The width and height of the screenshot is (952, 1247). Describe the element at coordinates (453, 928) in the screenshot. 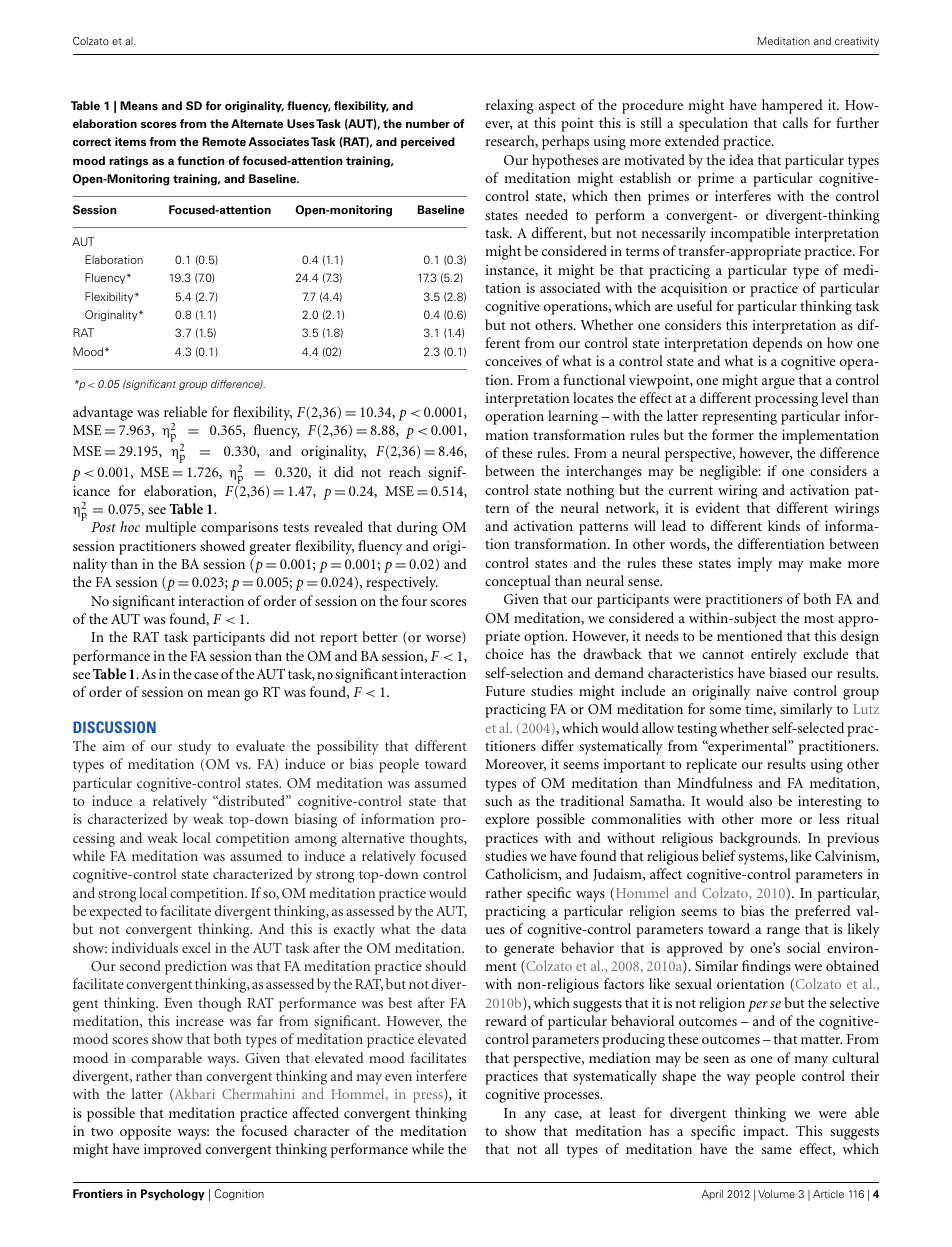

I see `data` at that location.
